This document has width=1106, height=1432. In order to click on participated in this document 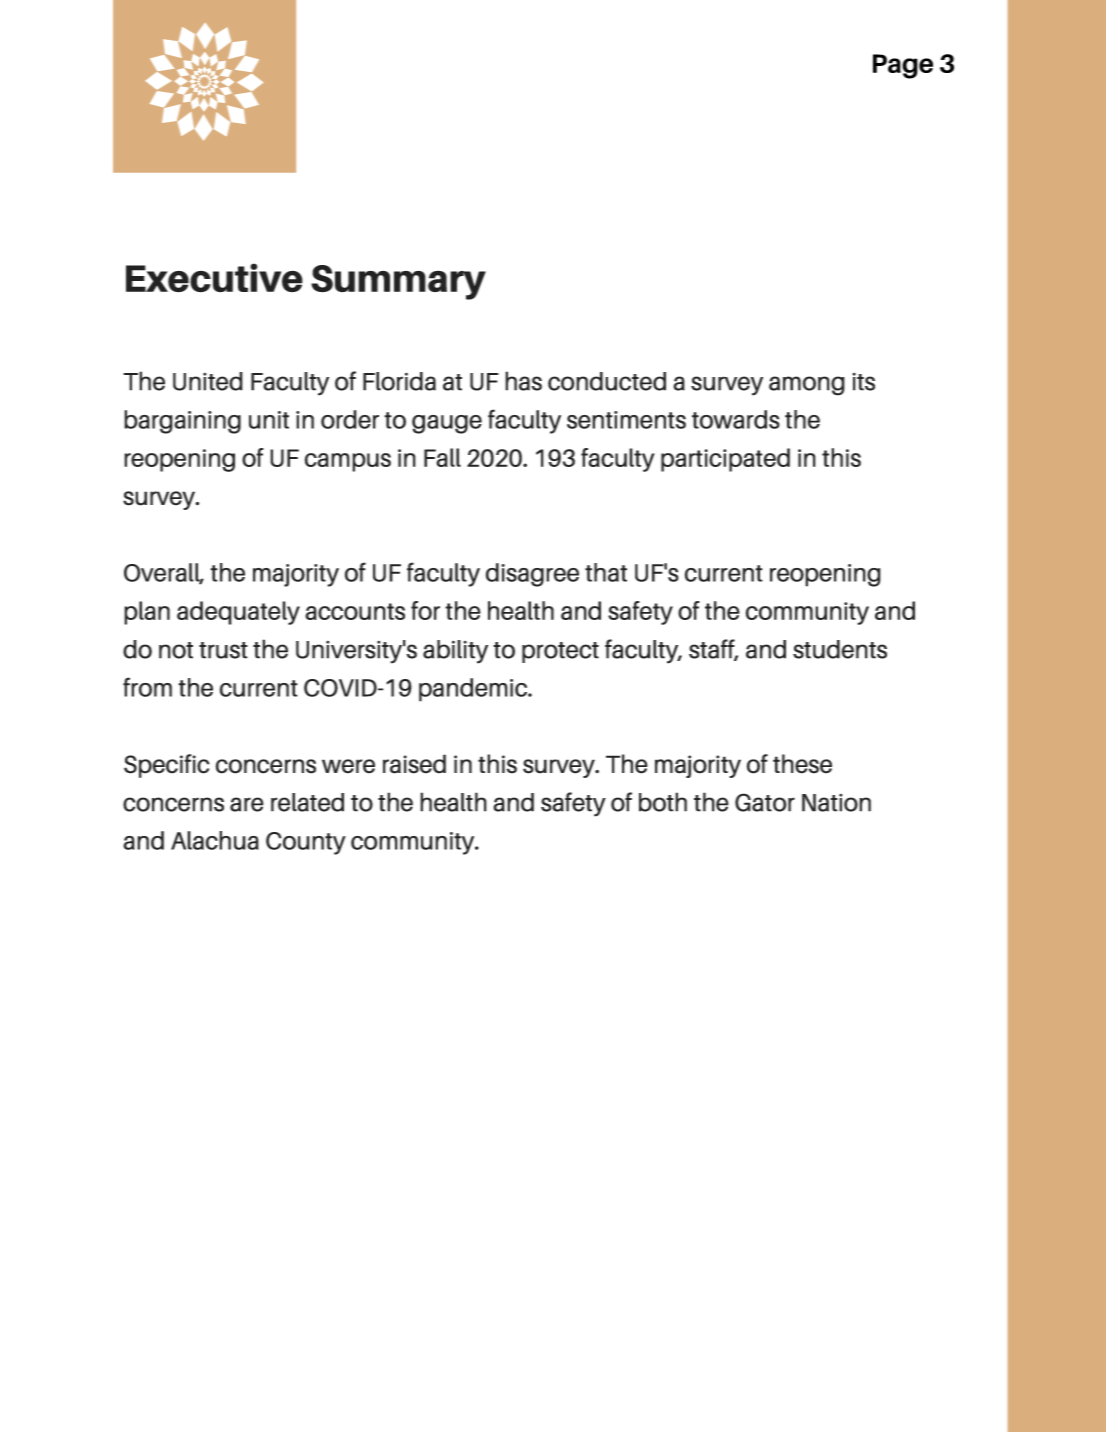, I will do `click(725, 460)`.
